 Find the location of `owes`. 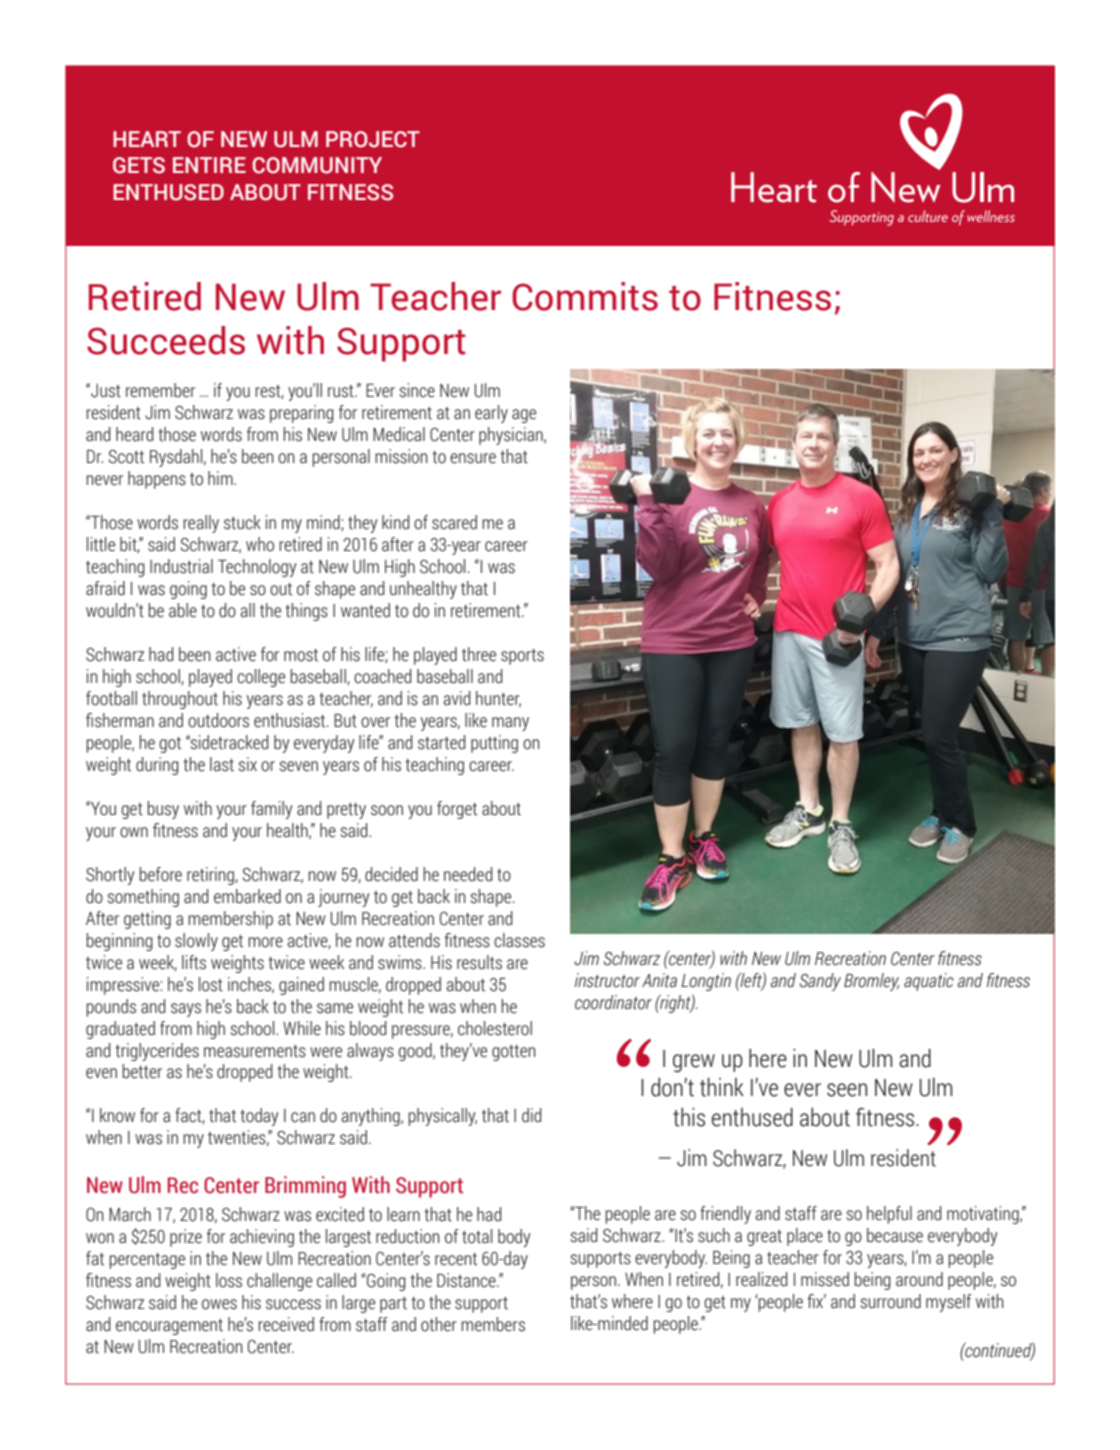

owes is located at coordinates (219, 1304).
